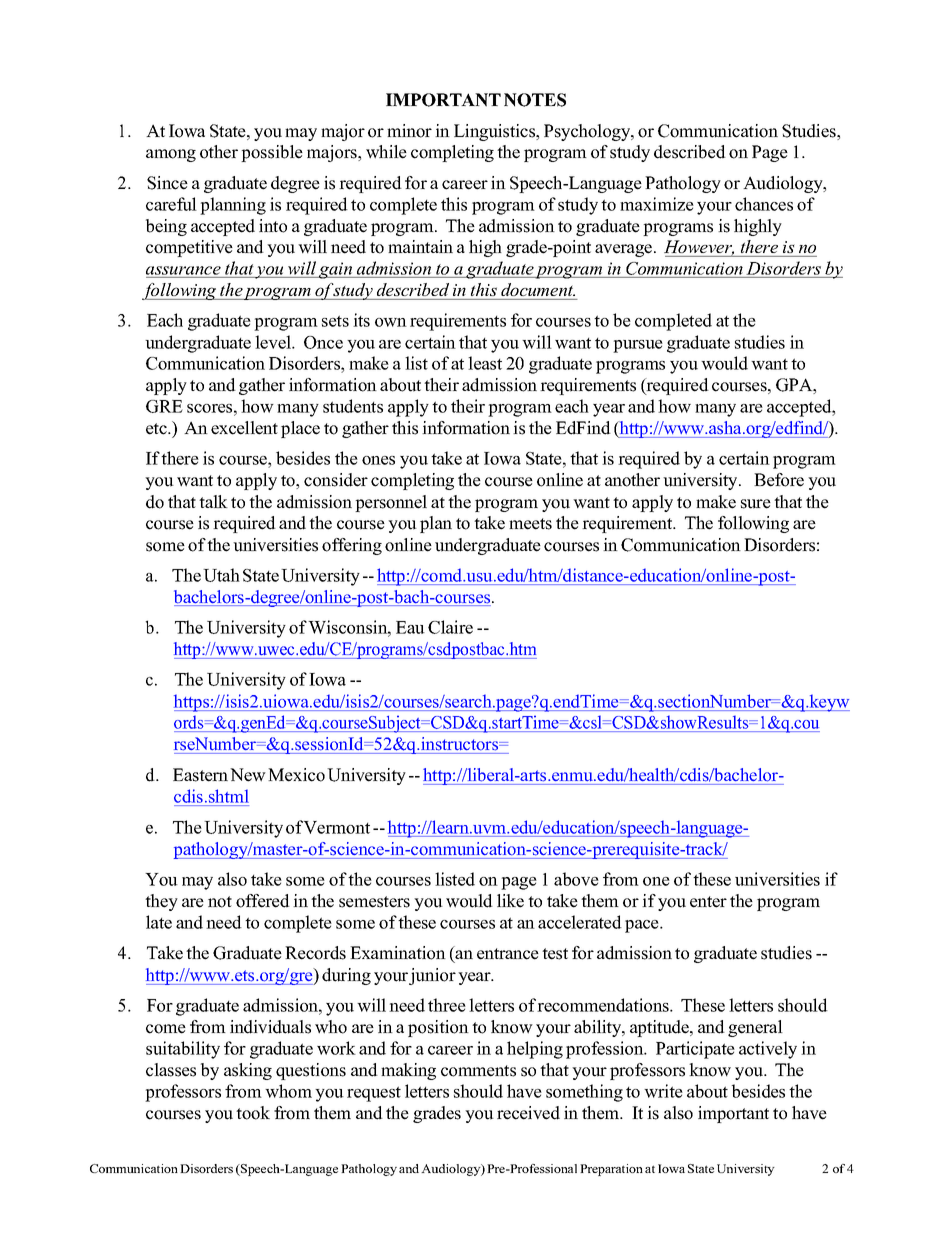 The image size is (952, 1233). What do you see at coordinates (496, 132) in the screenshot?
I see `Linguistics` at bounding box center [496, 132].
